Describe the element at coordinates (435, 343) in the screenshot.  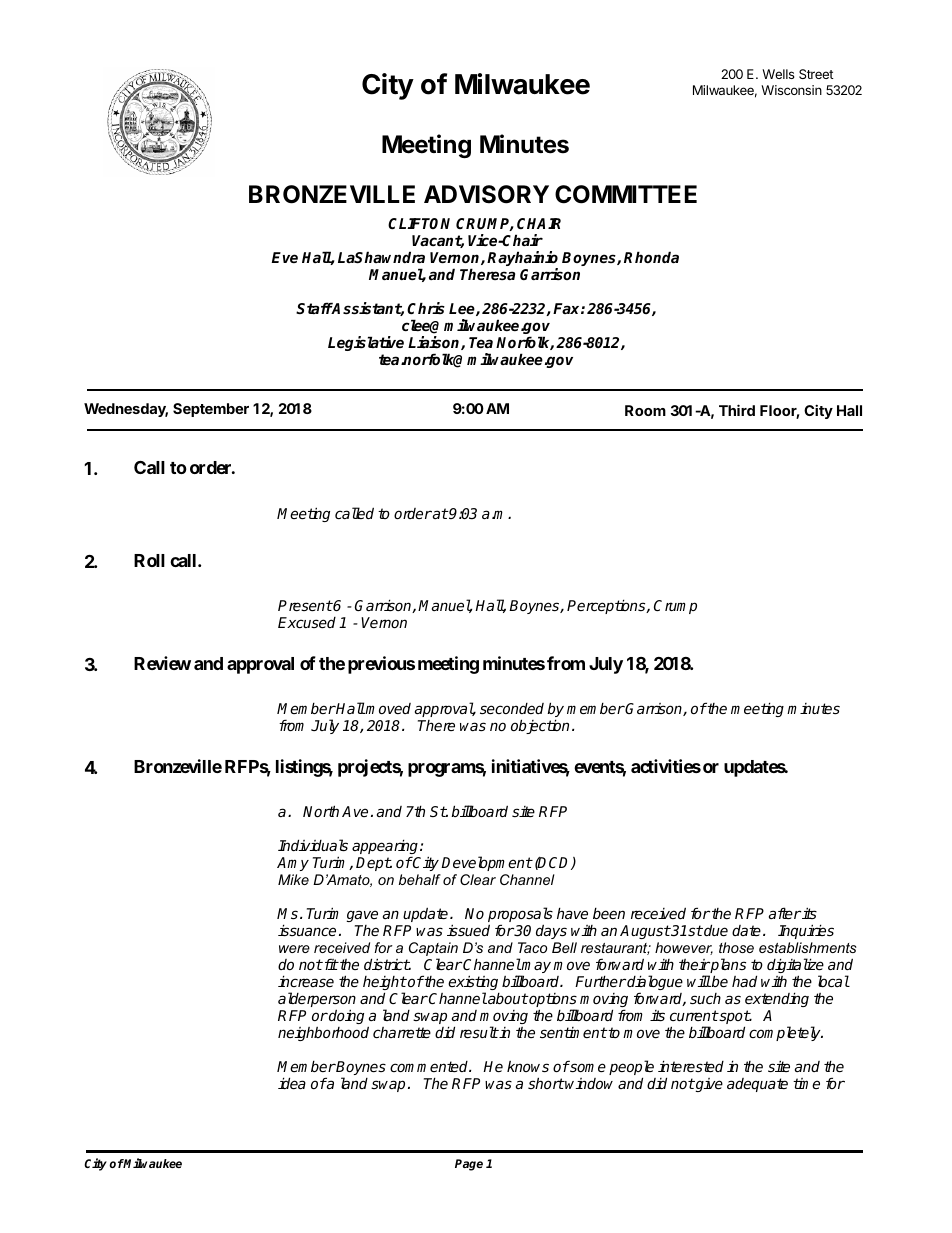
I see `Liaison` at that location.
